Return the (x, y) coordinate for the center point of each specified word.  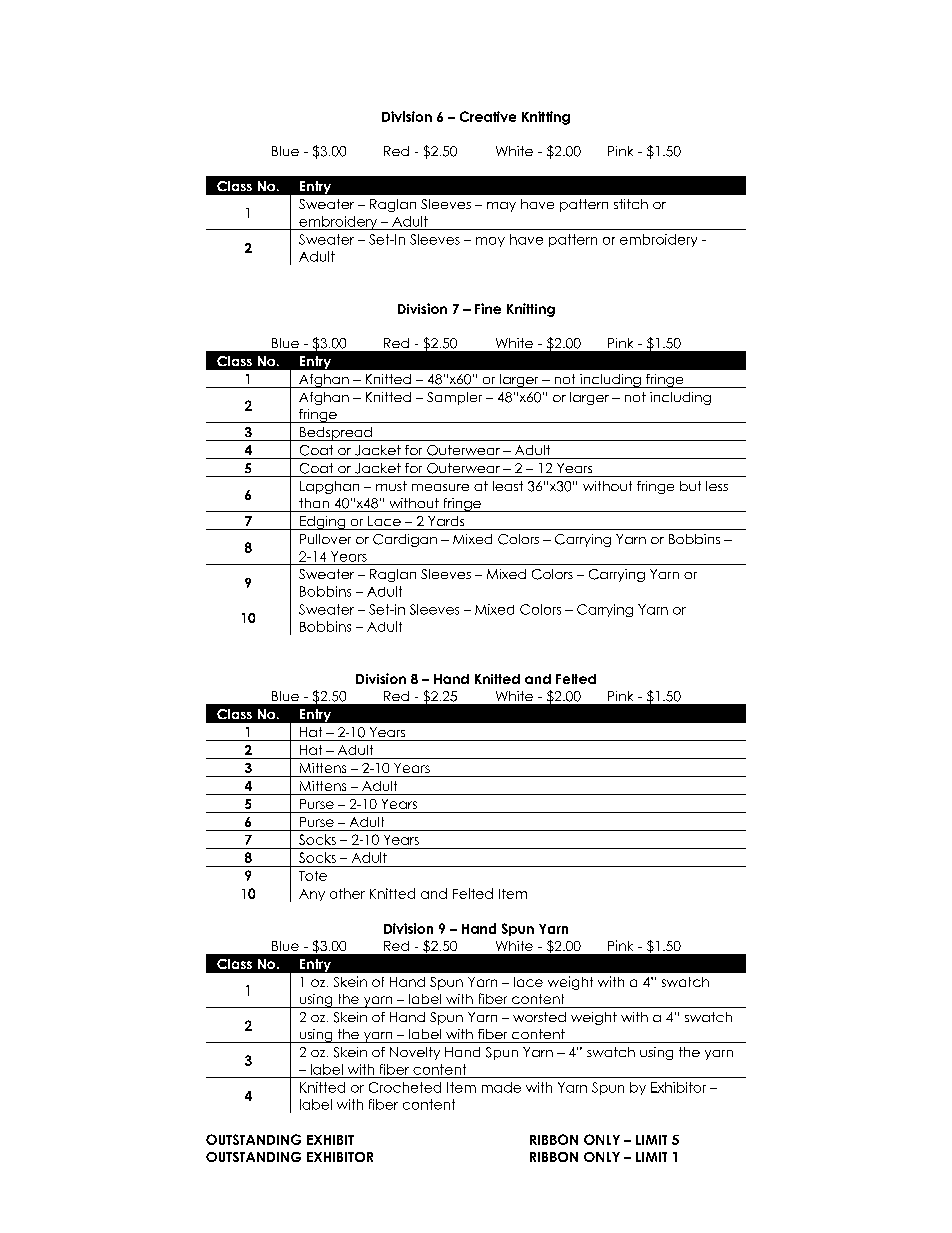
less (717, 486)
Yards (446, 521)
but (690, 486)
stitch (631, 204)
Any (312, 895)
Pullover (325, 539)
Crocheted (405, 1087)
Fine (488, 308)
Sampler (454, 398)
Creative (488, 116)
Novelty (415, 1053)
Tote (313, 876)
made (501, 1087)
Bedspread (336, 434)
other (347, 893)
